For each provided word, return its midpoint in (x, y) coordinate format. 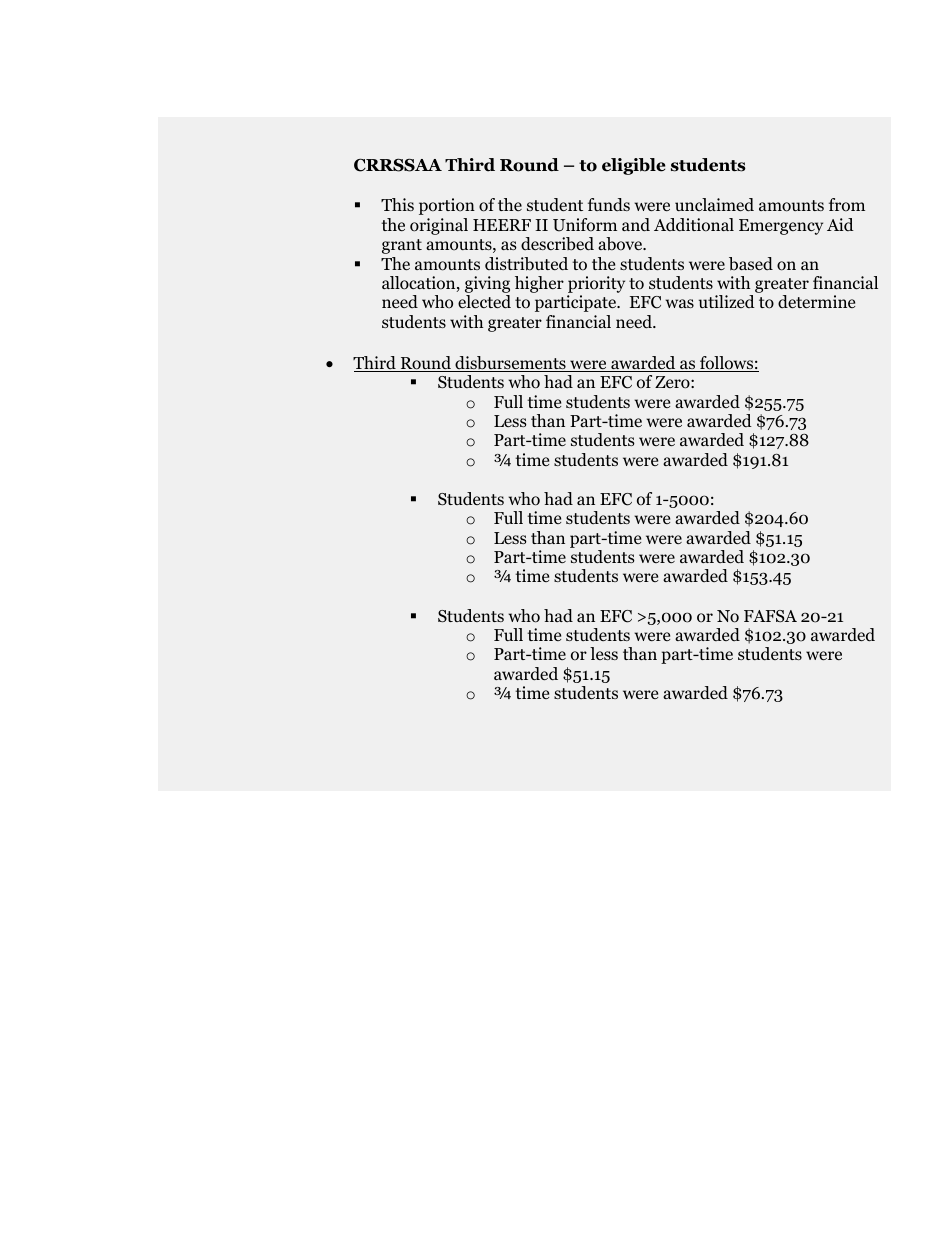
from (847, 205)
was (679, 303)
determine (816, 301)
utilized (727, 301)
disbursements (510, 364)
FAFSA (770, 616)
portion (447, 206)
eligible (633, 166)
